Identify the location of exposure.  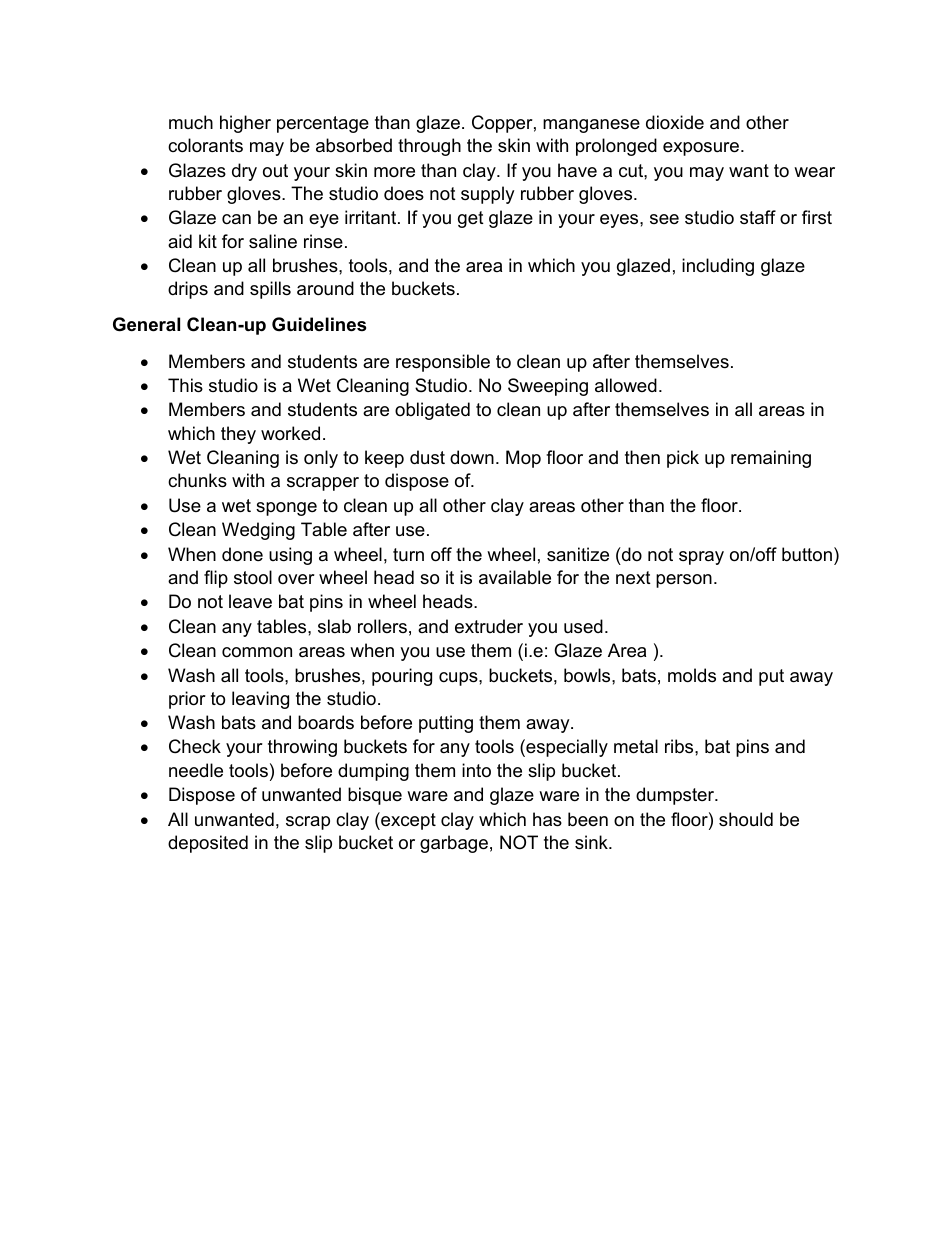
(701, 149).
